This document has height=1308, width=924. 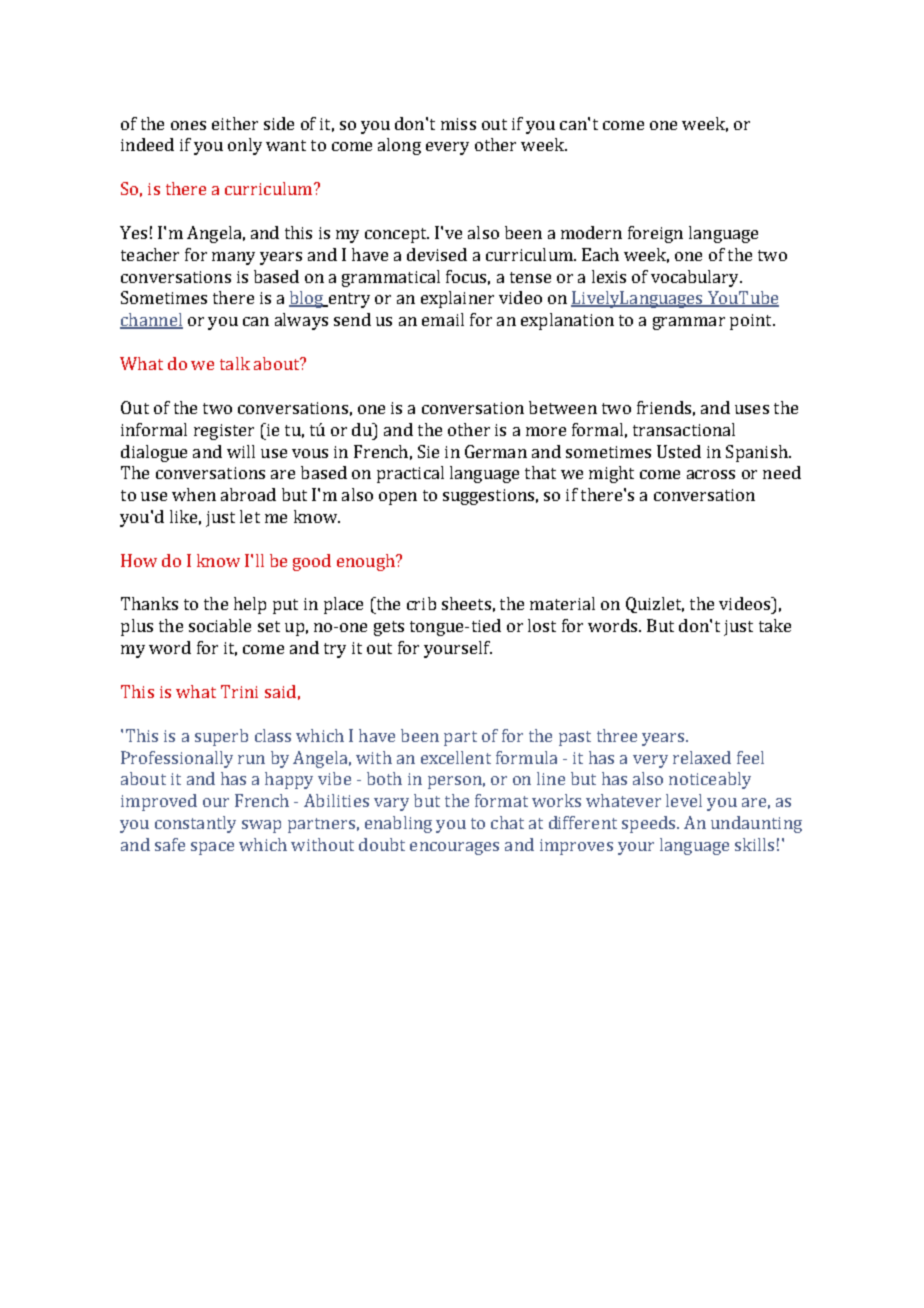 What do you see at coordinates (454, 848) in the document?
I see `encourages` at bounding box center [454, 848].
